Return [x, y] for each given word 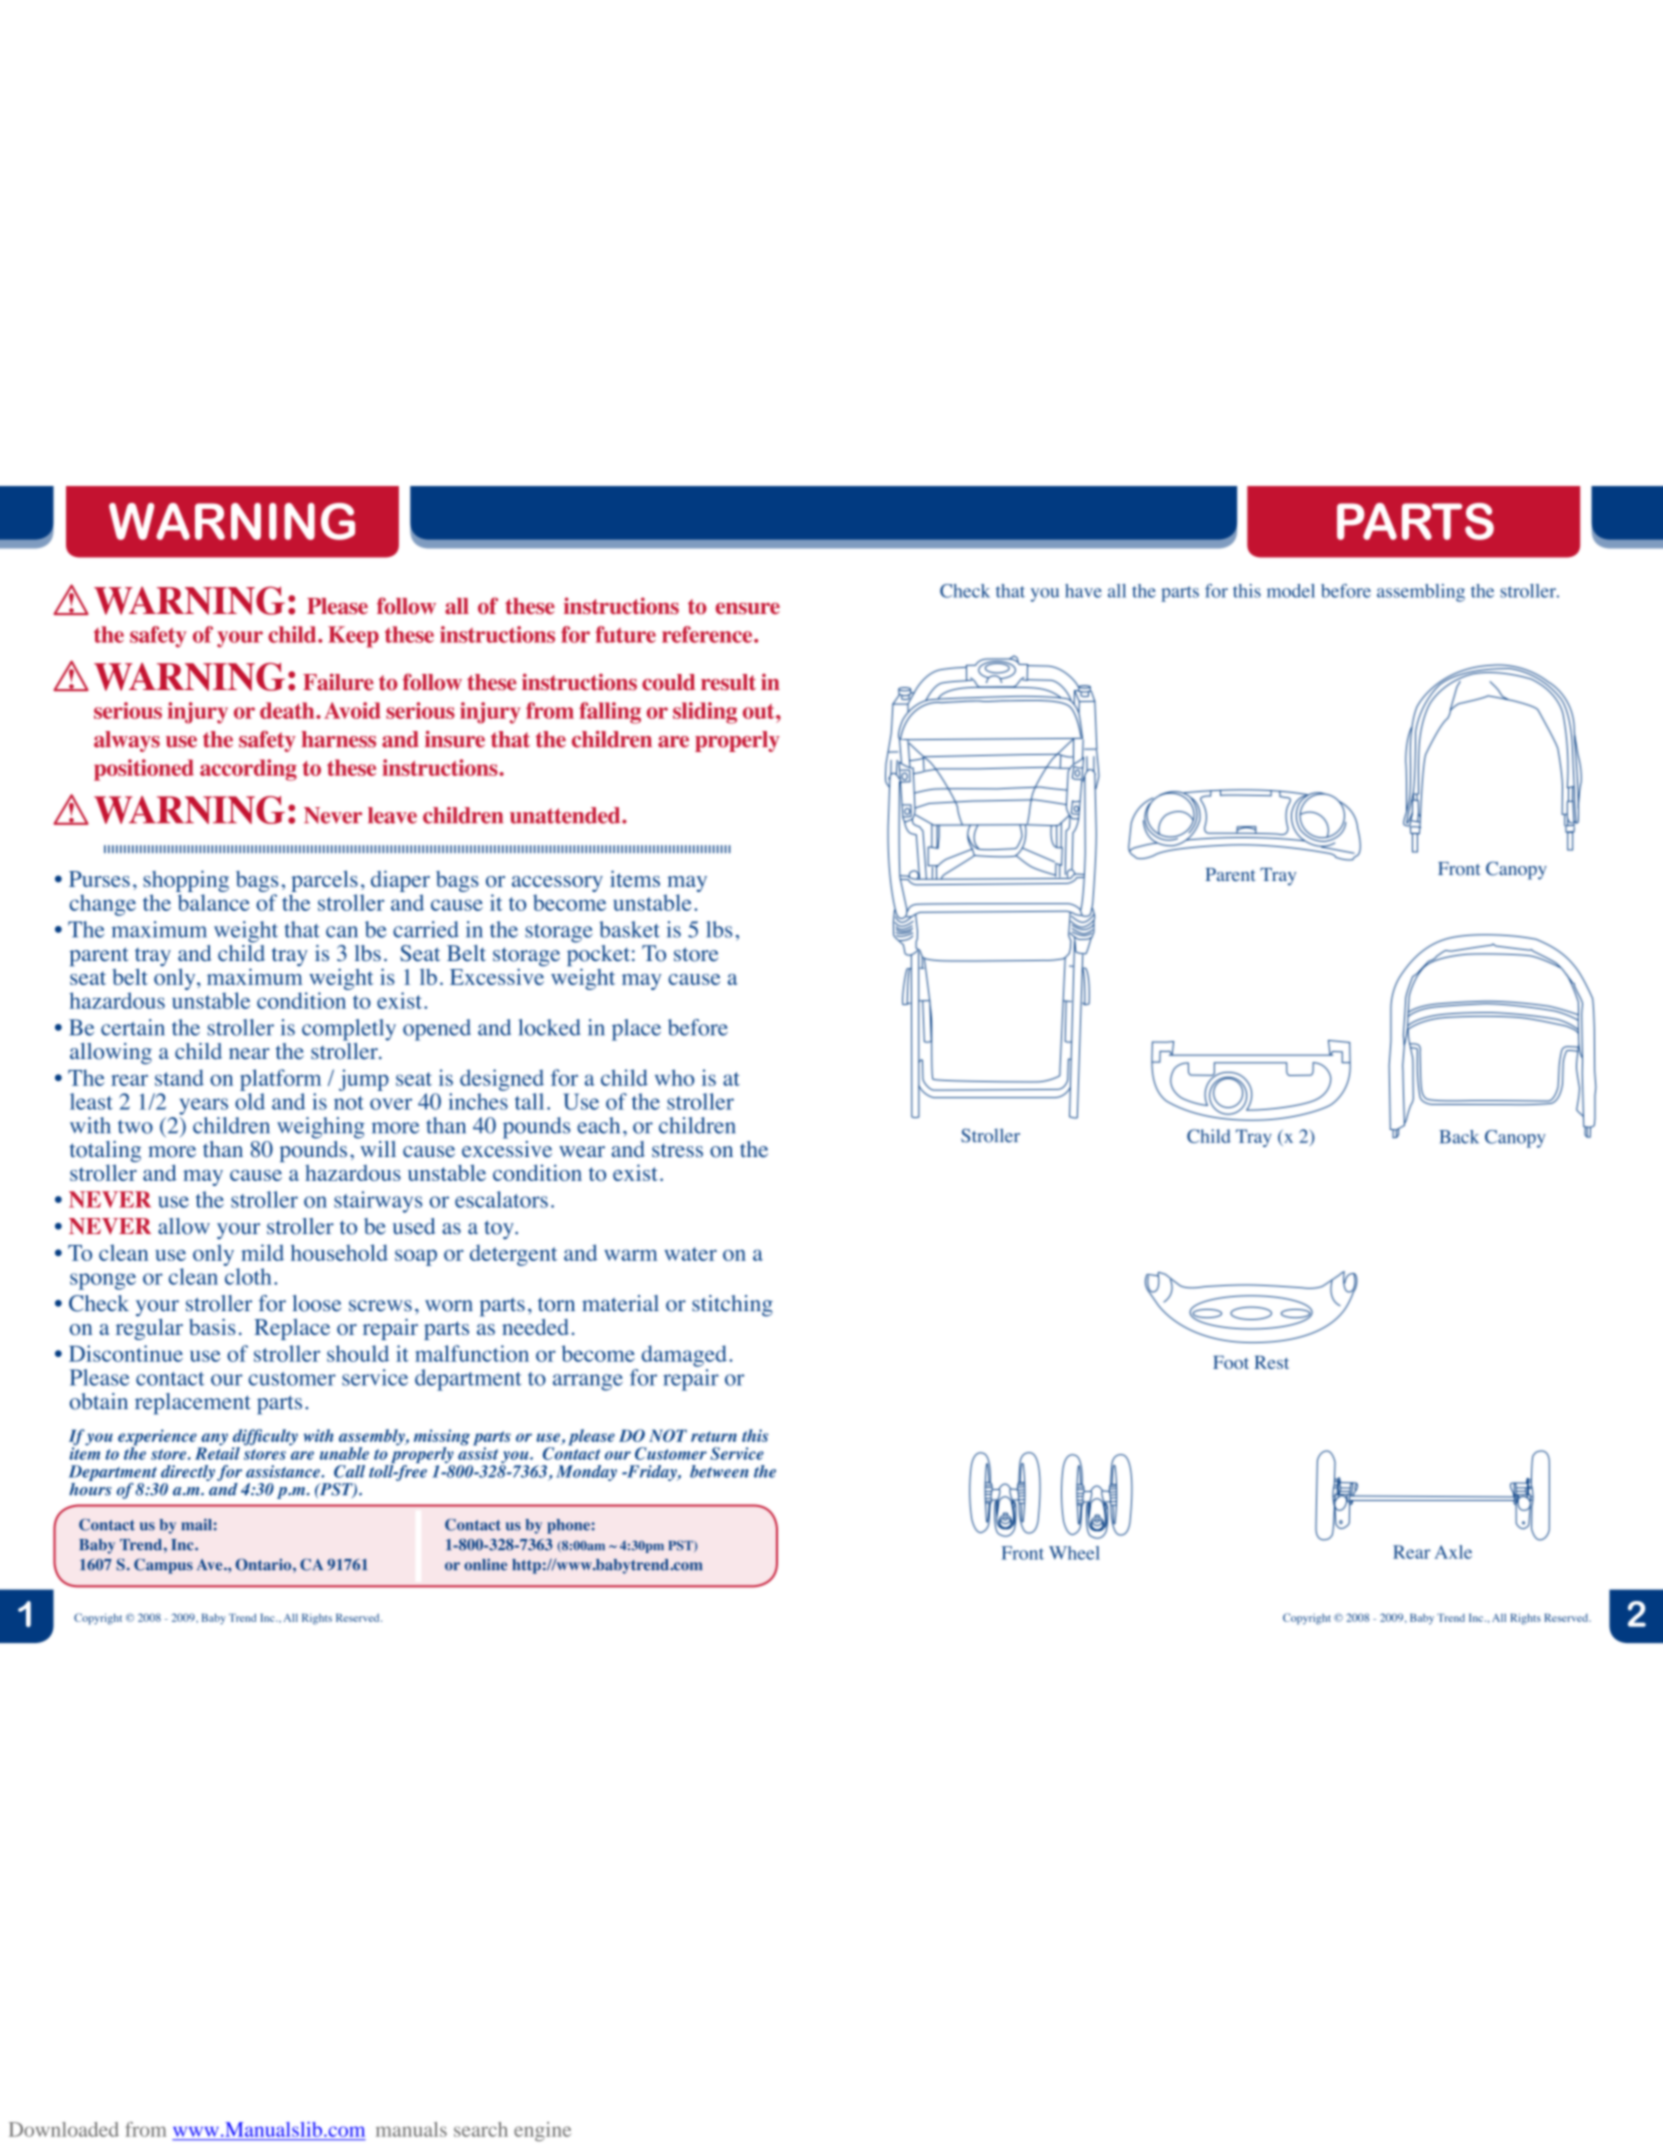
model [1291, 591]
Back [1459, 1137]
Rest [1271, 1362]
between [719, 1471]
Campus [163, 1566]
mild [262, 1252]
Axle [1453, 1552]
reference [708, 634]
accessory [557, 884]
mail [196, 1525]
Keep [353, 637]
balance [214, 902]
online [485, 1564]
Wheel [1074, 1553]
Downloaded [64, 2129]
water [690, 1254]
